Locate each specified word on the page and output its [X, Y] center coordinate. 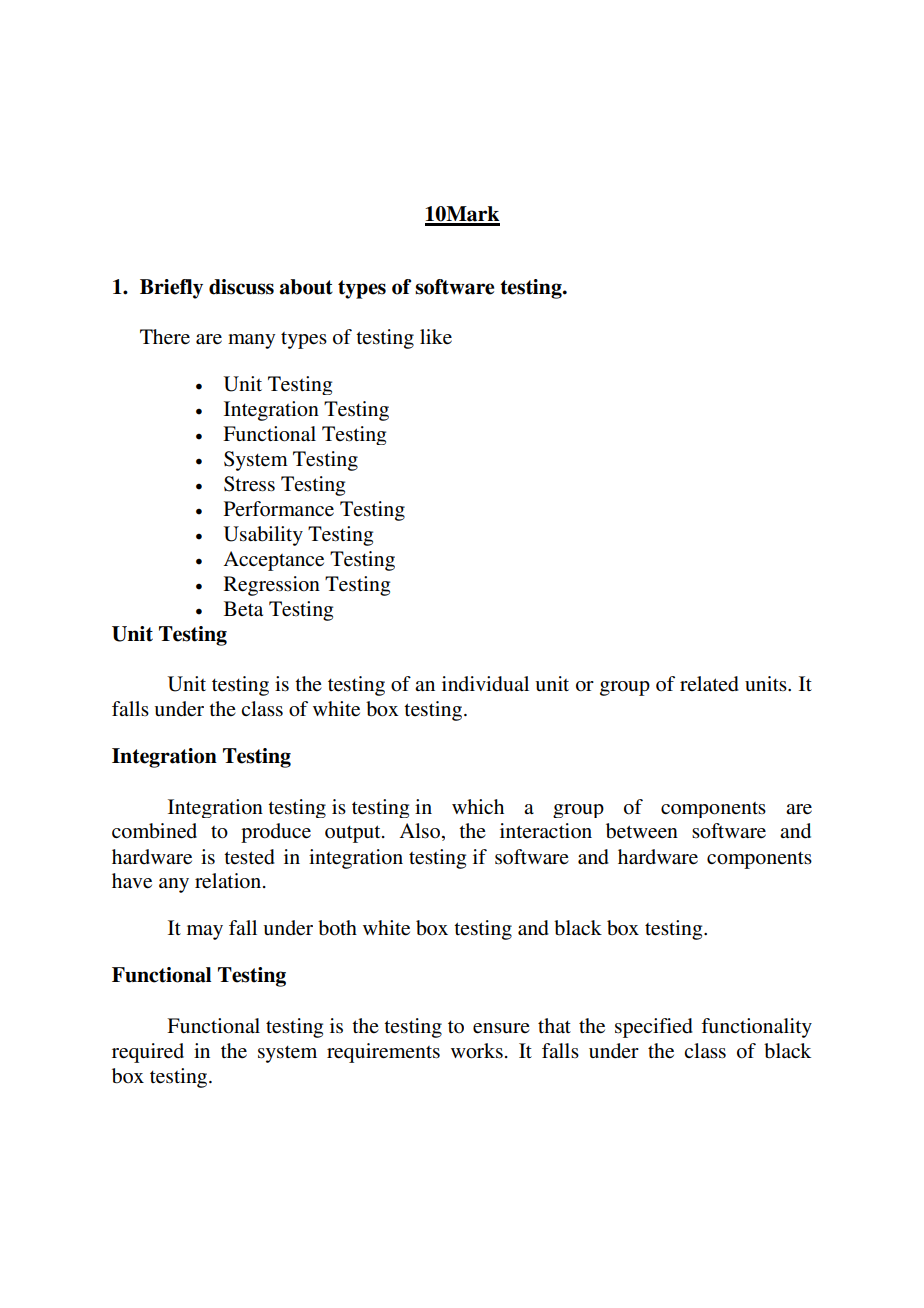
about [306, 287]
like [436, 336]
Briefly [171, 289]
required [148, 1053]
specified [654, 1028]
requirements [383, 1053]
